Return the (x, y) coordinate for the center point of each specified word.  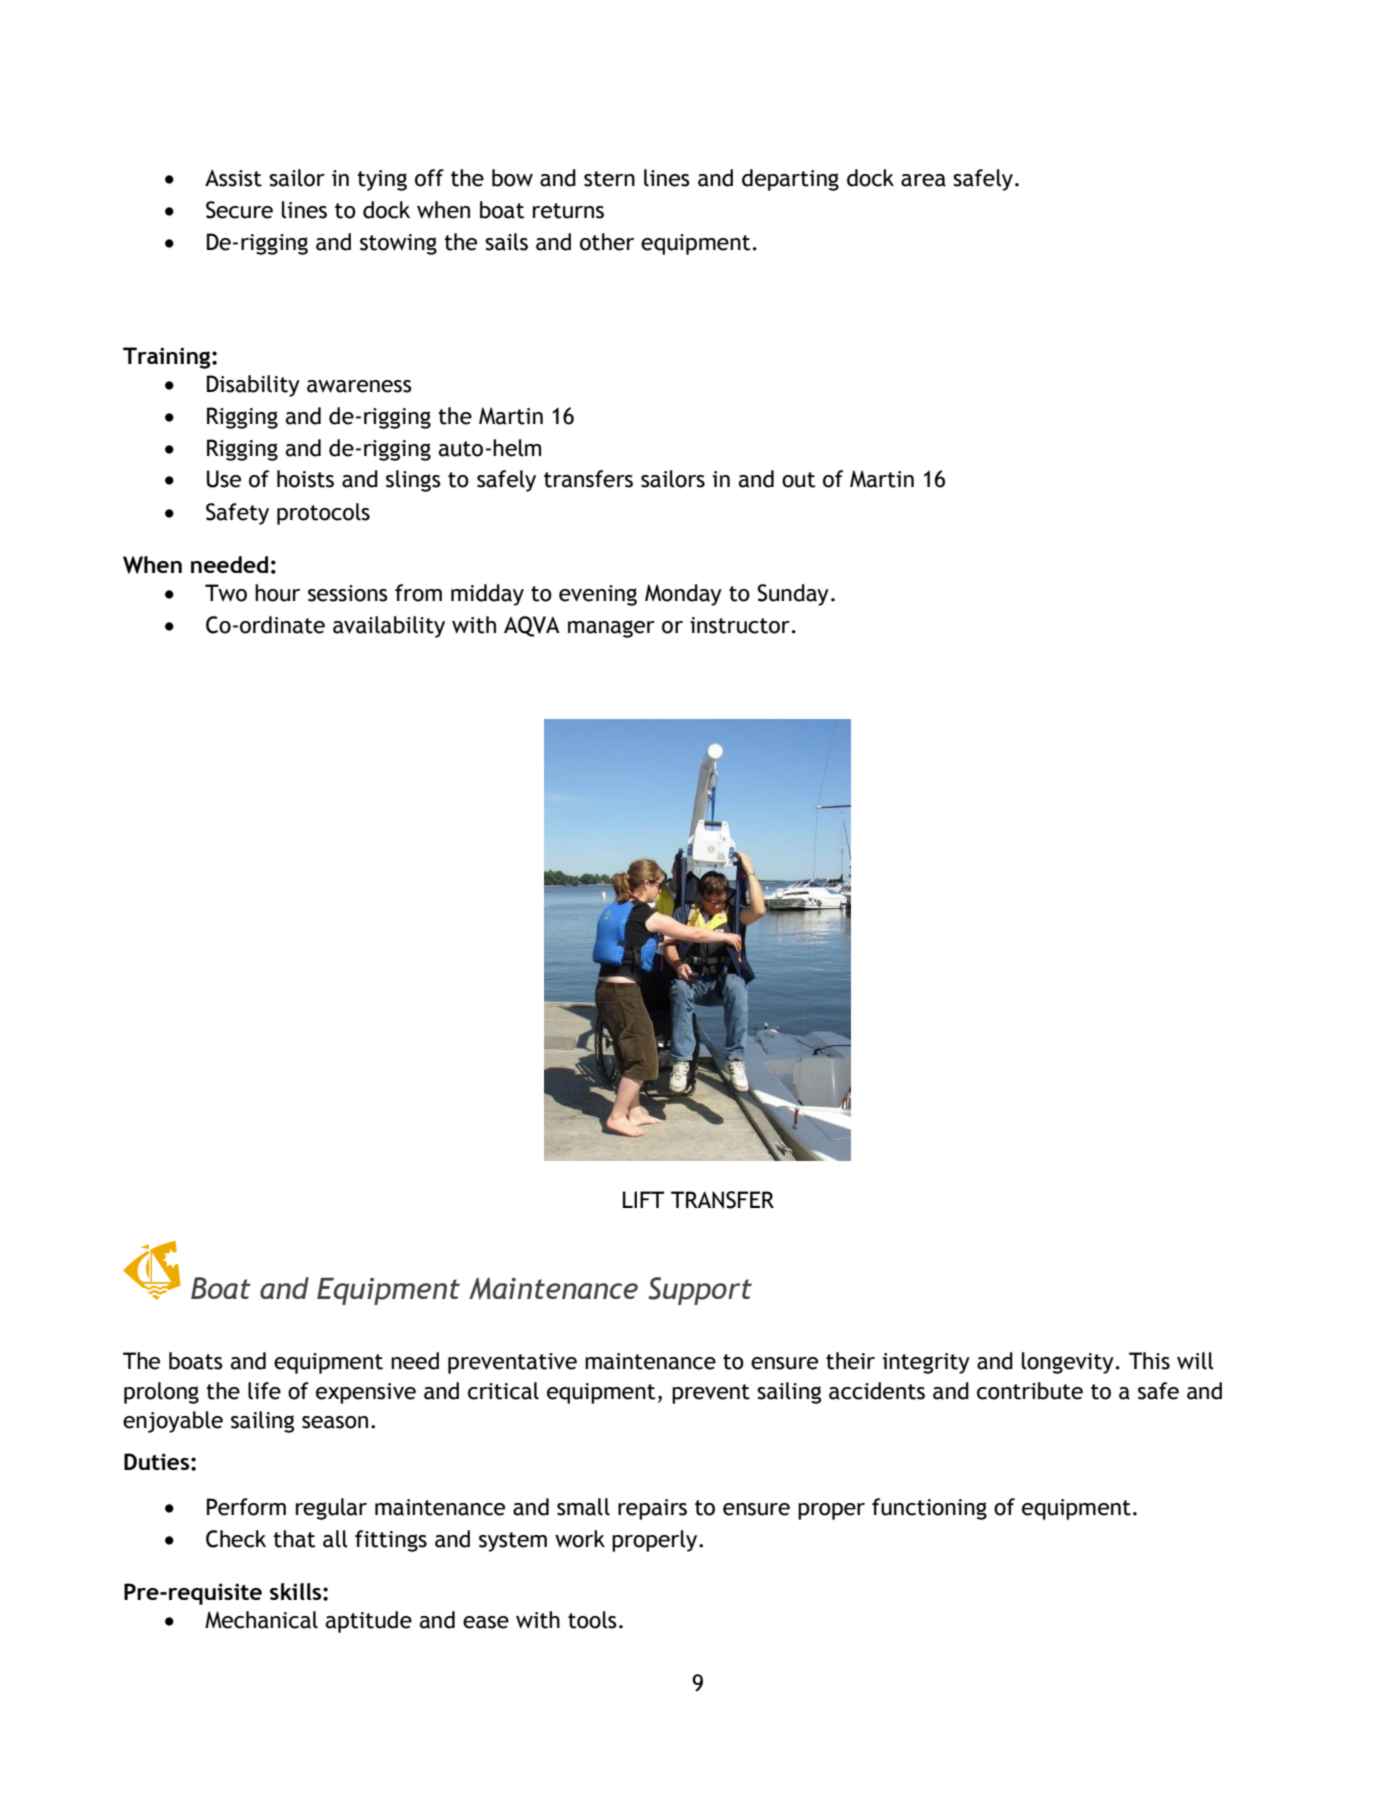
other (607, 242)
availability (389, 627)
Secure (239, 210)
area (923, 180)
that (294, 1539)
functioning (929, 1509)
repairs (652, 1509)
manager (611, 629)
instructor (740, 625)
